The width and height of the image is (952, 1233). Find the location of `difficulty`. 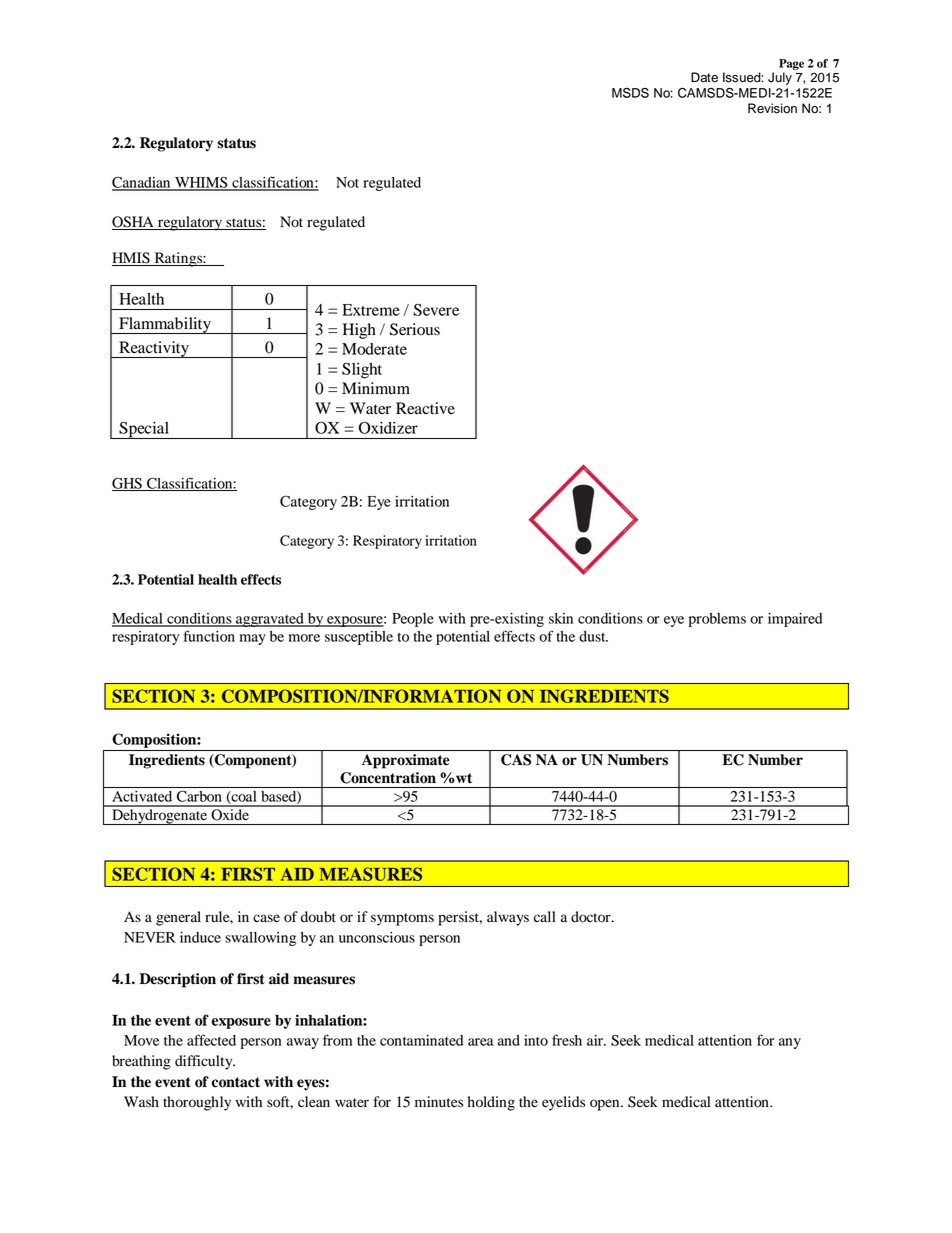

difficulty is located at coordinates (205, 1062).
